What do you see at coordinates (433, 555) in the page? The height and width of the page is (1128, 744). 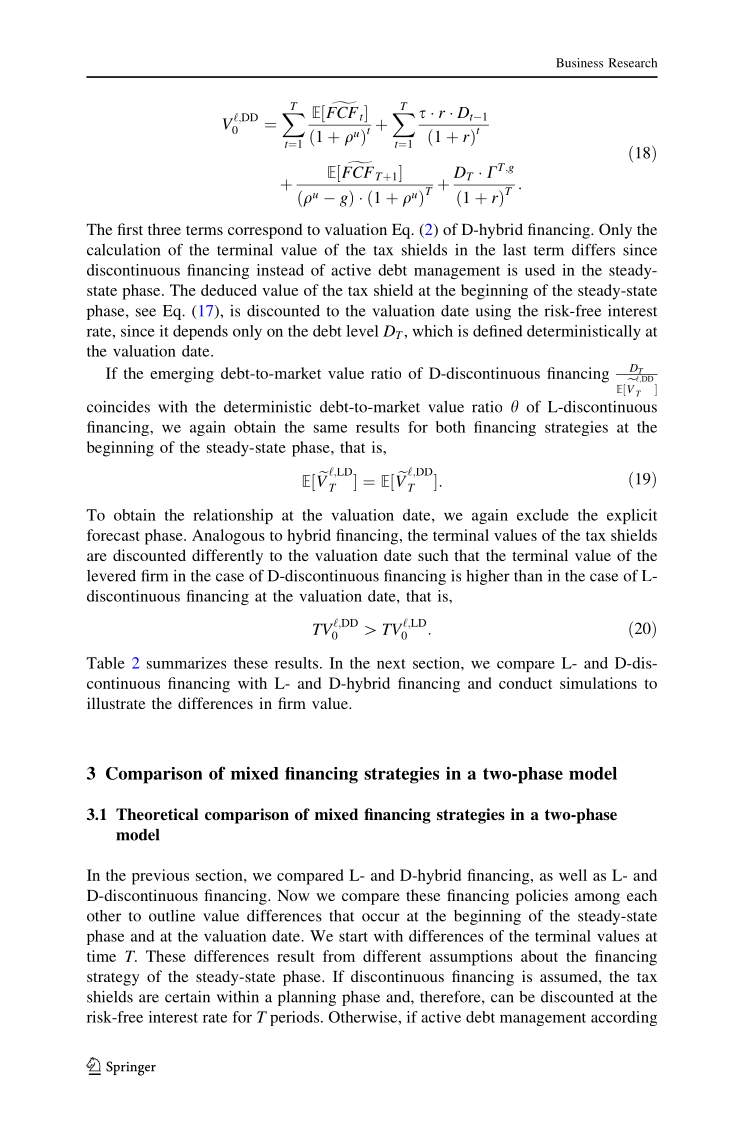 I see `such` at bounding box center [433, 555].
